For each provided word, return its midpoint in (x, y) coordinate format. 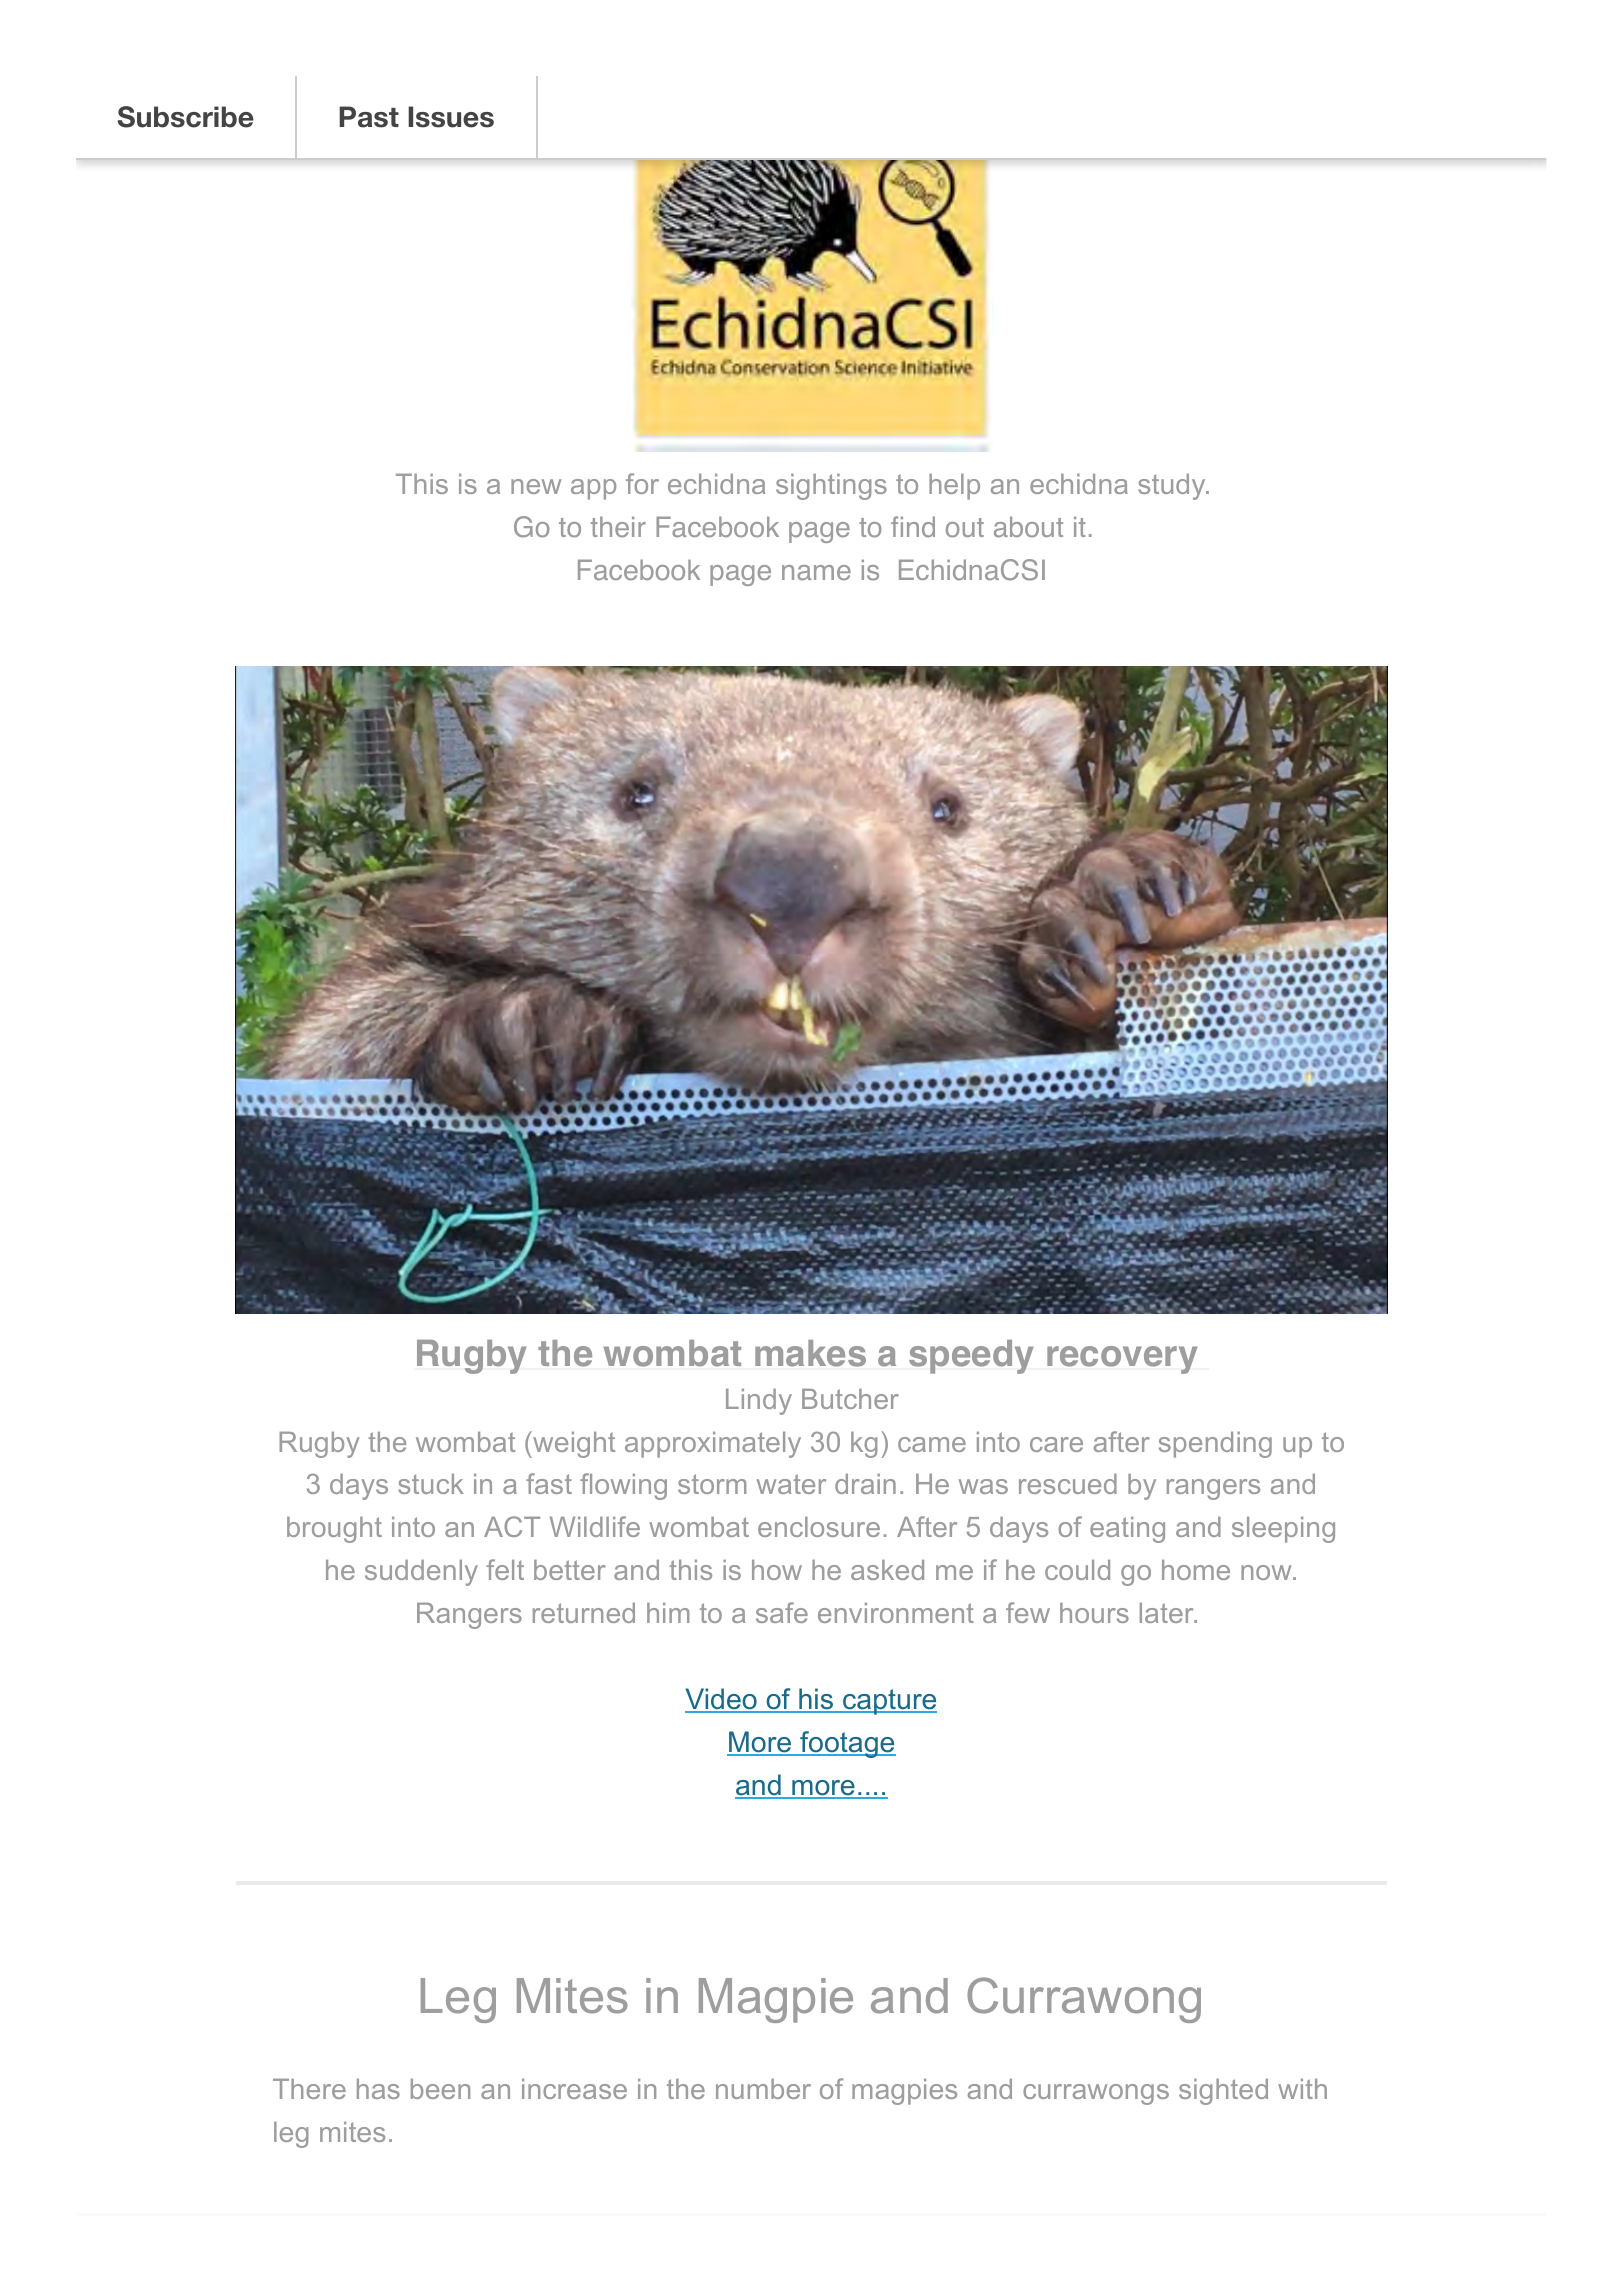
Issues (451, 117)
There (309, 2089)
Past (369, 117)
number (763, 2089)
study (1173, 487)
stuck (431, 1484)
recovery (1122, 1360)
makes (810, 1353)
